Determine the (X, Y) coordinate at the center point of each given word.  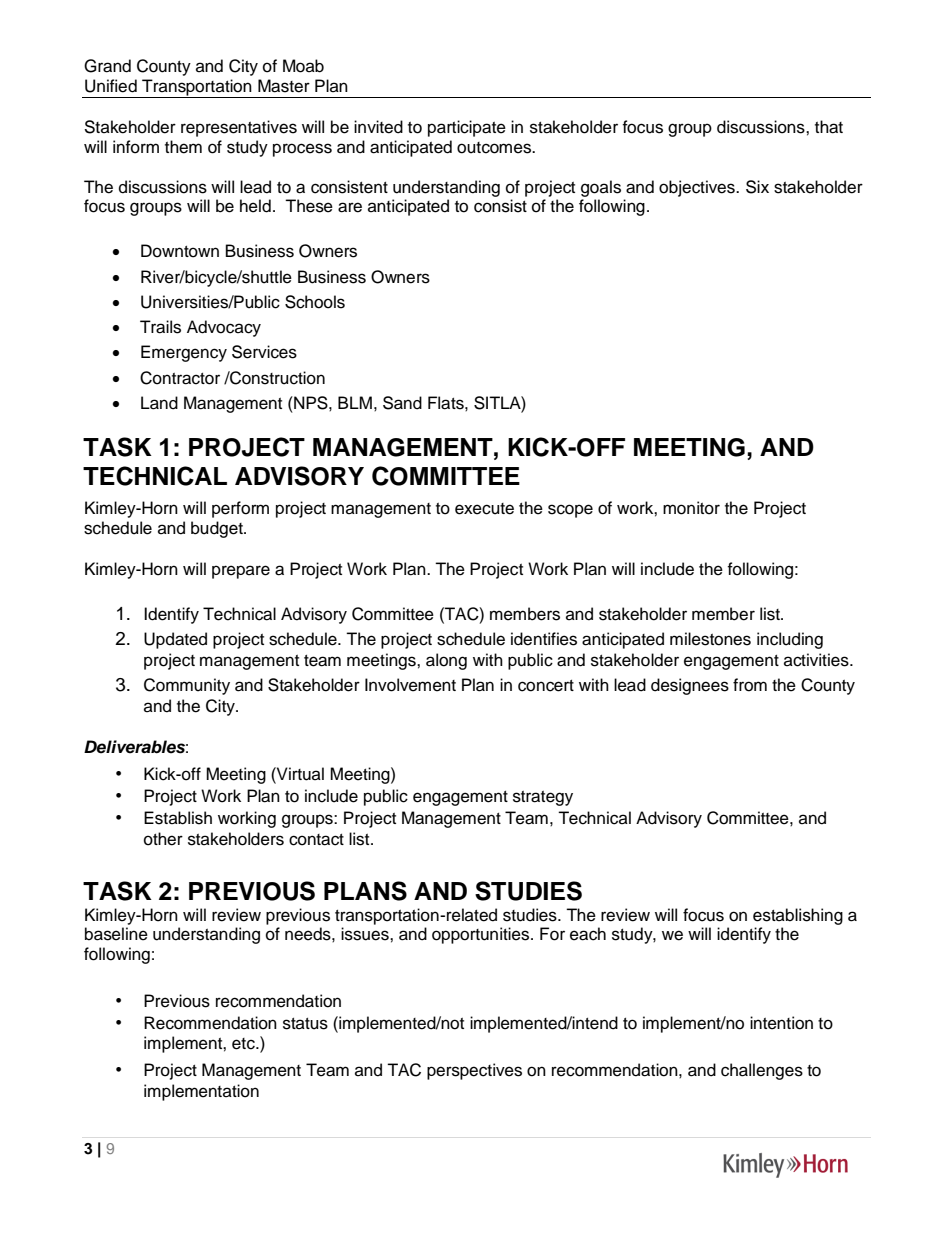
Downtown (180, 251)
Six (757, 187)
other (163, 839)
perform (240, 509)
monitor (691, 508)
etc (244, 1044)
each (588, 934)
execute (484, 509)
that (829, 127)
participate (467, 128)
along (446, 661)
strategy (543, 798)
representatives (239, 128)
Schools (315, 302)
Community (187, 686)
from (750, 685)
